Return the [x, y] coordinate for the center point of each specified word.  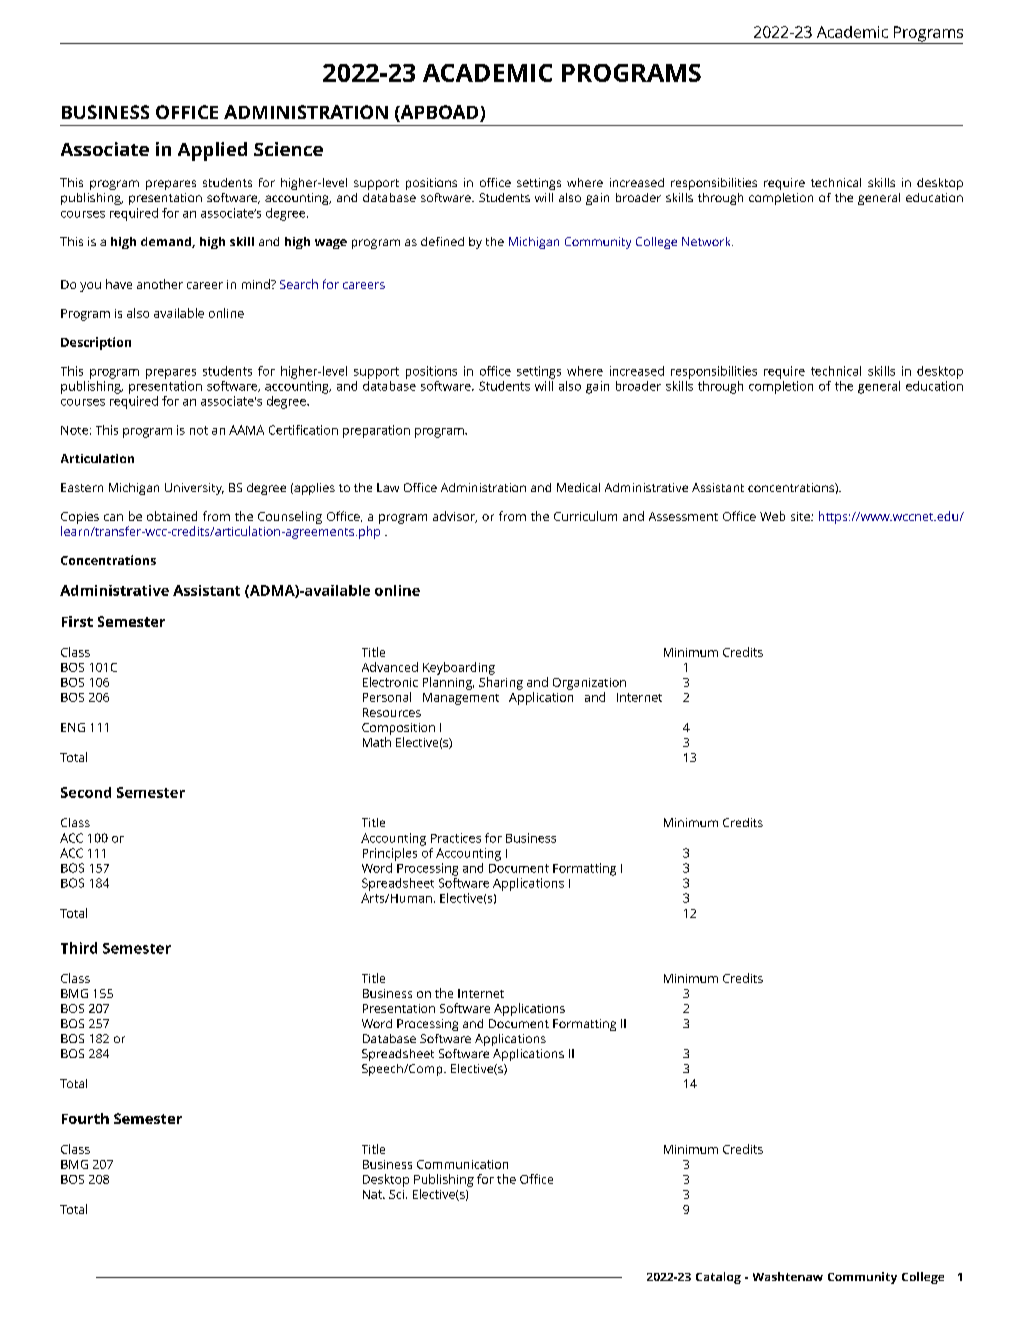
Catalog [718, 1278]
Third [79, 948]
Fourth [85, 1118]
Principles [390, 854]
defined [442, 241]
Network [707, 241]
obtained [172, 516]
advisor [455, 517]
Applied [212, 151]
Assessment [683, 516]
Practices [456, 838]
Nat [373, 1194]
